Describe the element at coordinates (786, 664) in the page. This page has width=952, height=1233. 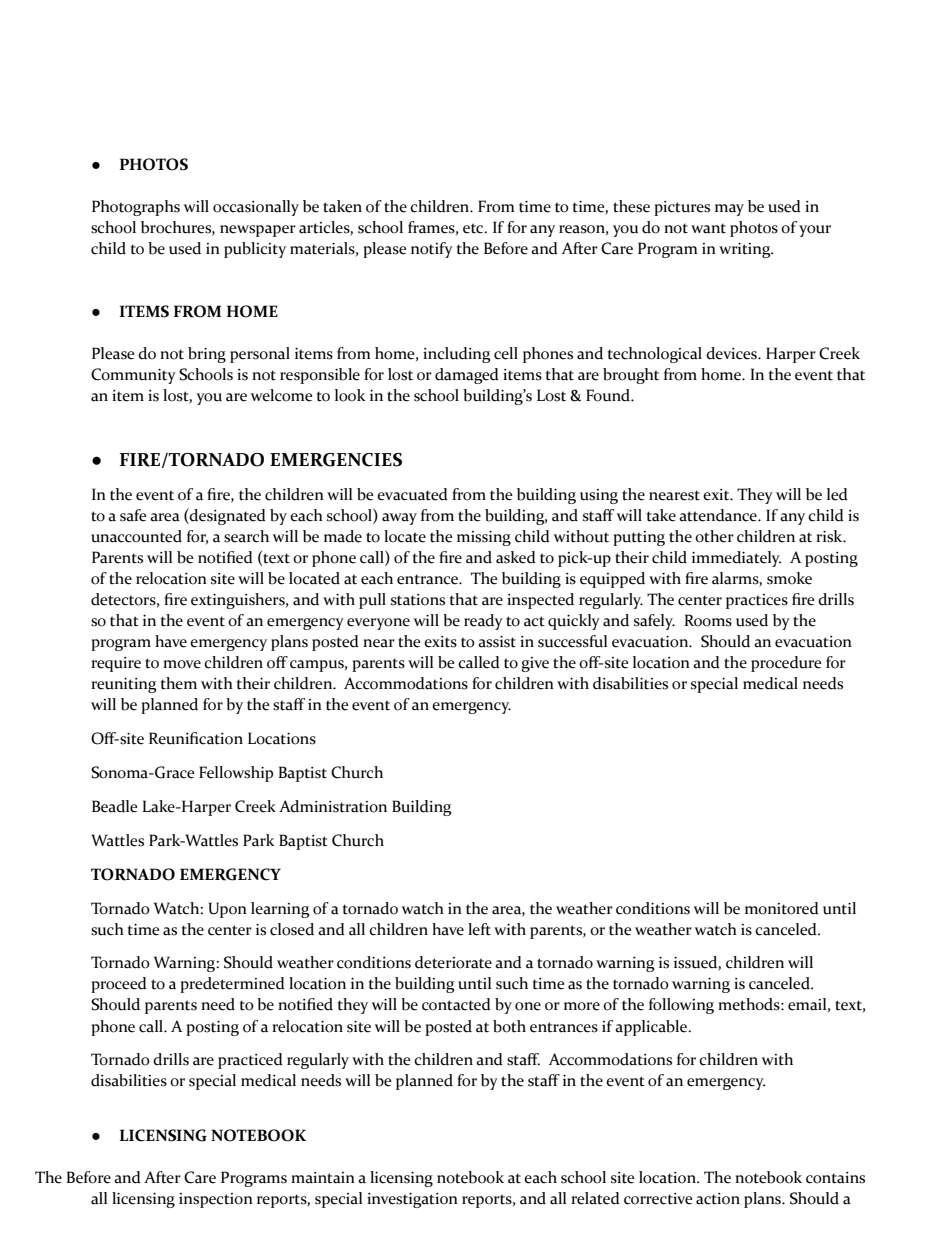
I see `procedure` at that location.
